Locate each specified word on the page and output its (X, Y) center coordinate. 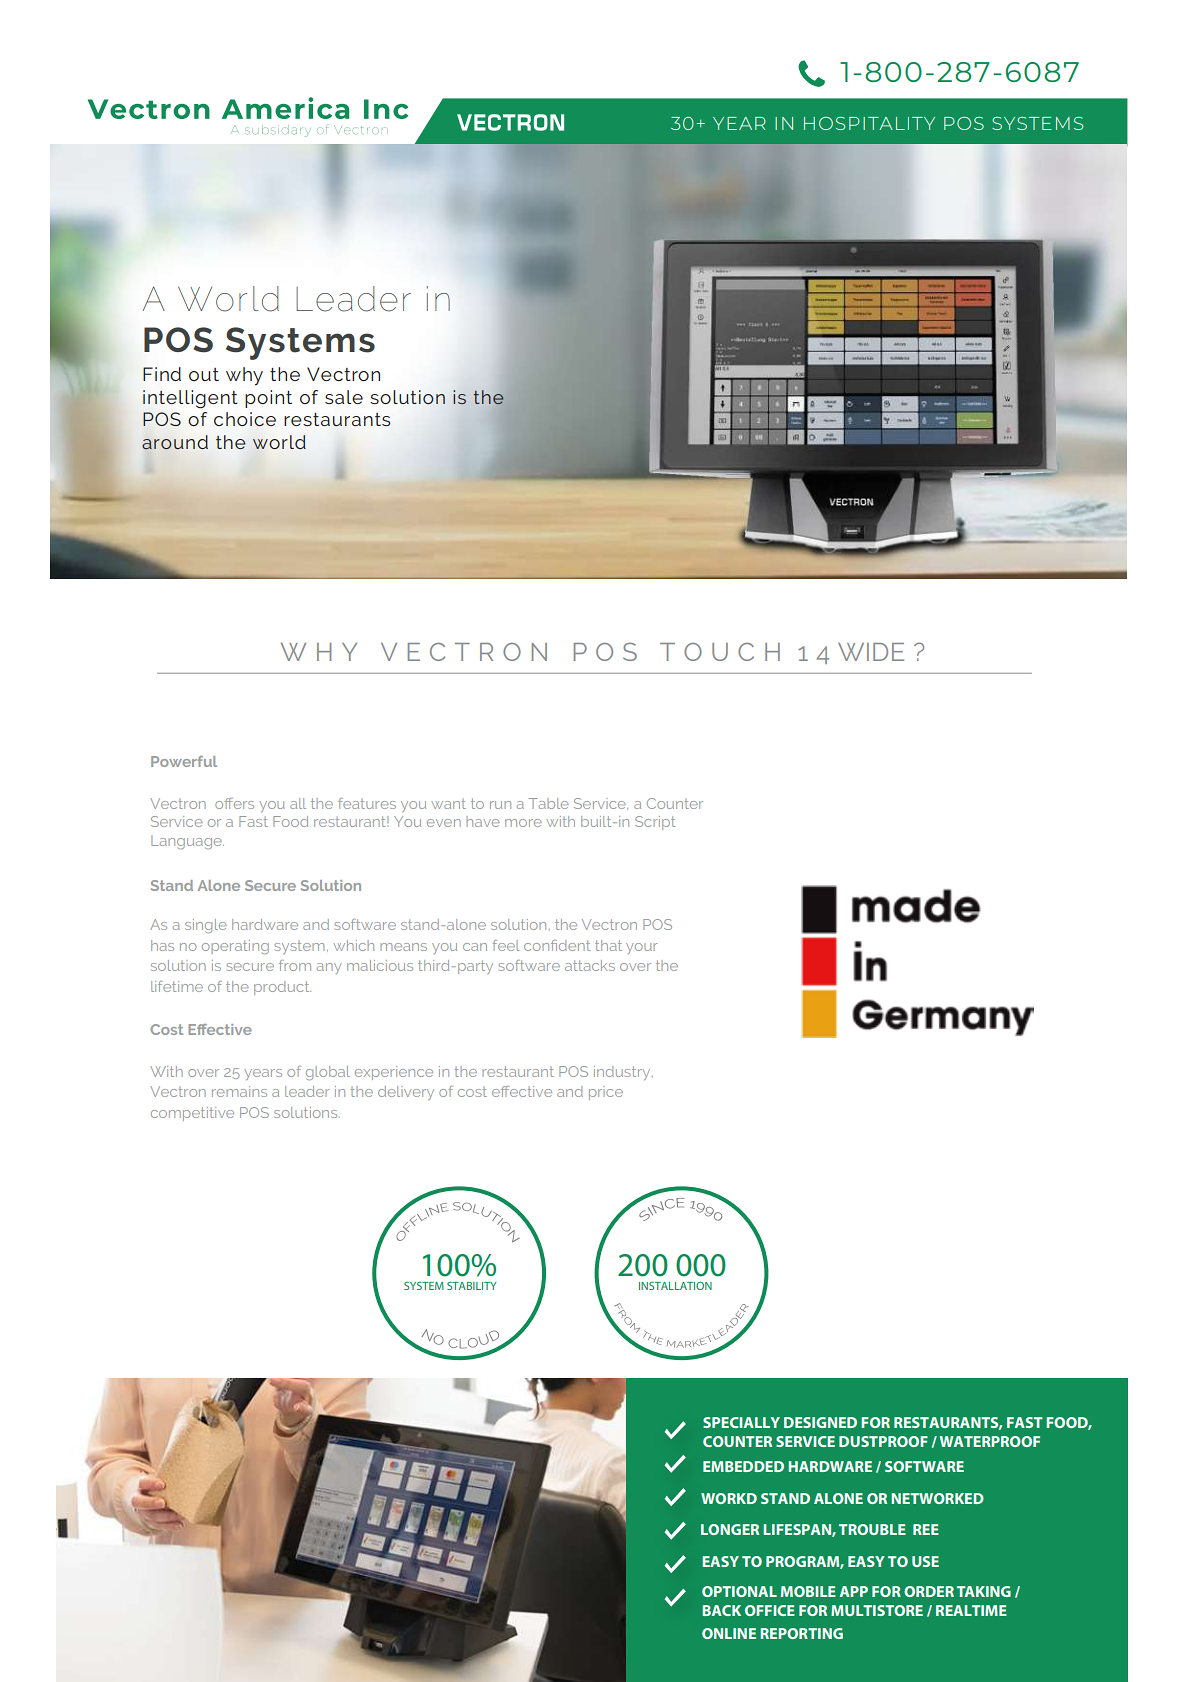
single (206, 926)
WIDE (871, 652)
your (641, 948)
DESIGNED (820, 1422)
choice (245, 419)
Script (655, 823)
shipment (602, 815)
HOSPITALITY (869, 123)
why (244, 376)
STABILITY (472, 1286)
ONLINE (729, 1633)
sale (344, 397)
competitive (192, 1114)
